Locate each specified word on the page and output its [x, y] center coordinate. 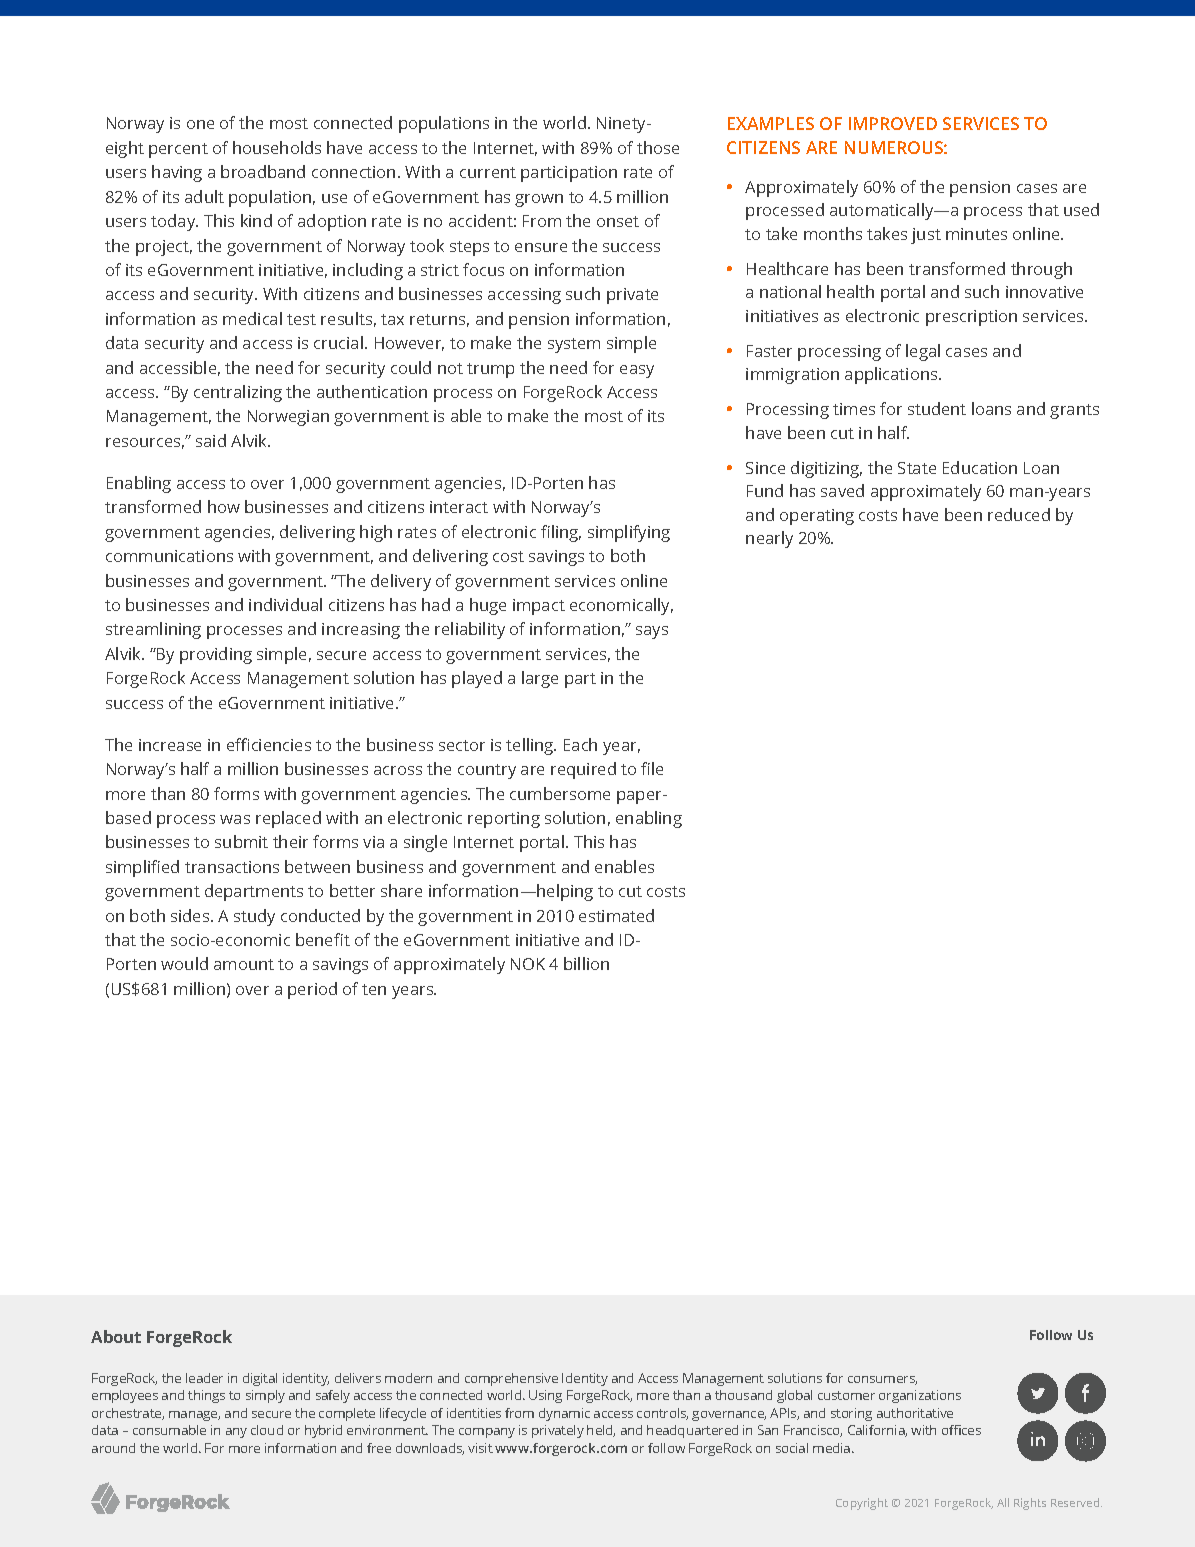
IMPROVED [893, 123]
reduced [1019, 514]
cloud [267, 1430]
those [658, 147]
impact [539, 607]
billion [586, 963]
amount [244, 964]
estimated [616, 915]
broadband [263, 171]
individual [285, 604]
